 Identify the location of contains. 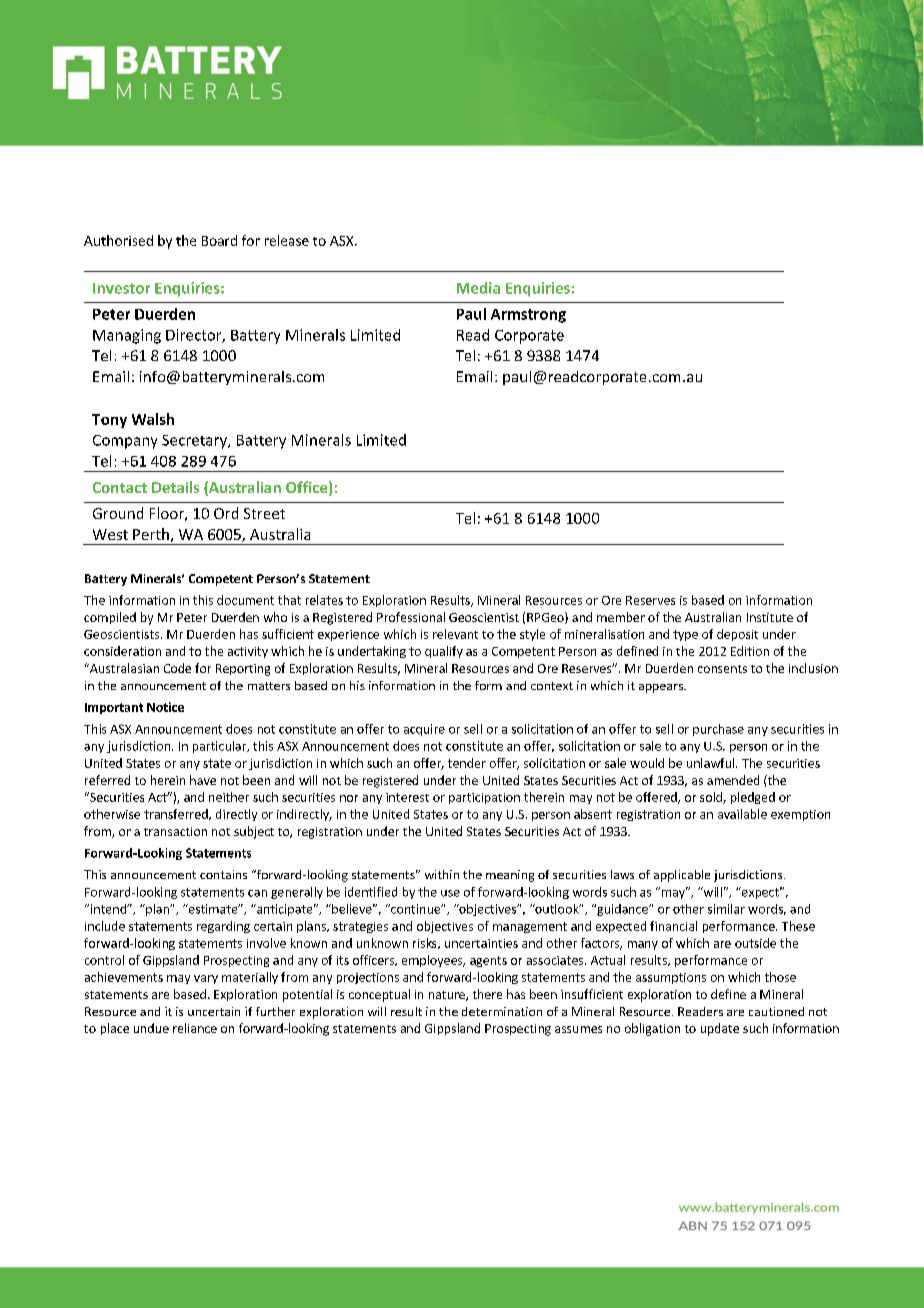
(223, 874).
